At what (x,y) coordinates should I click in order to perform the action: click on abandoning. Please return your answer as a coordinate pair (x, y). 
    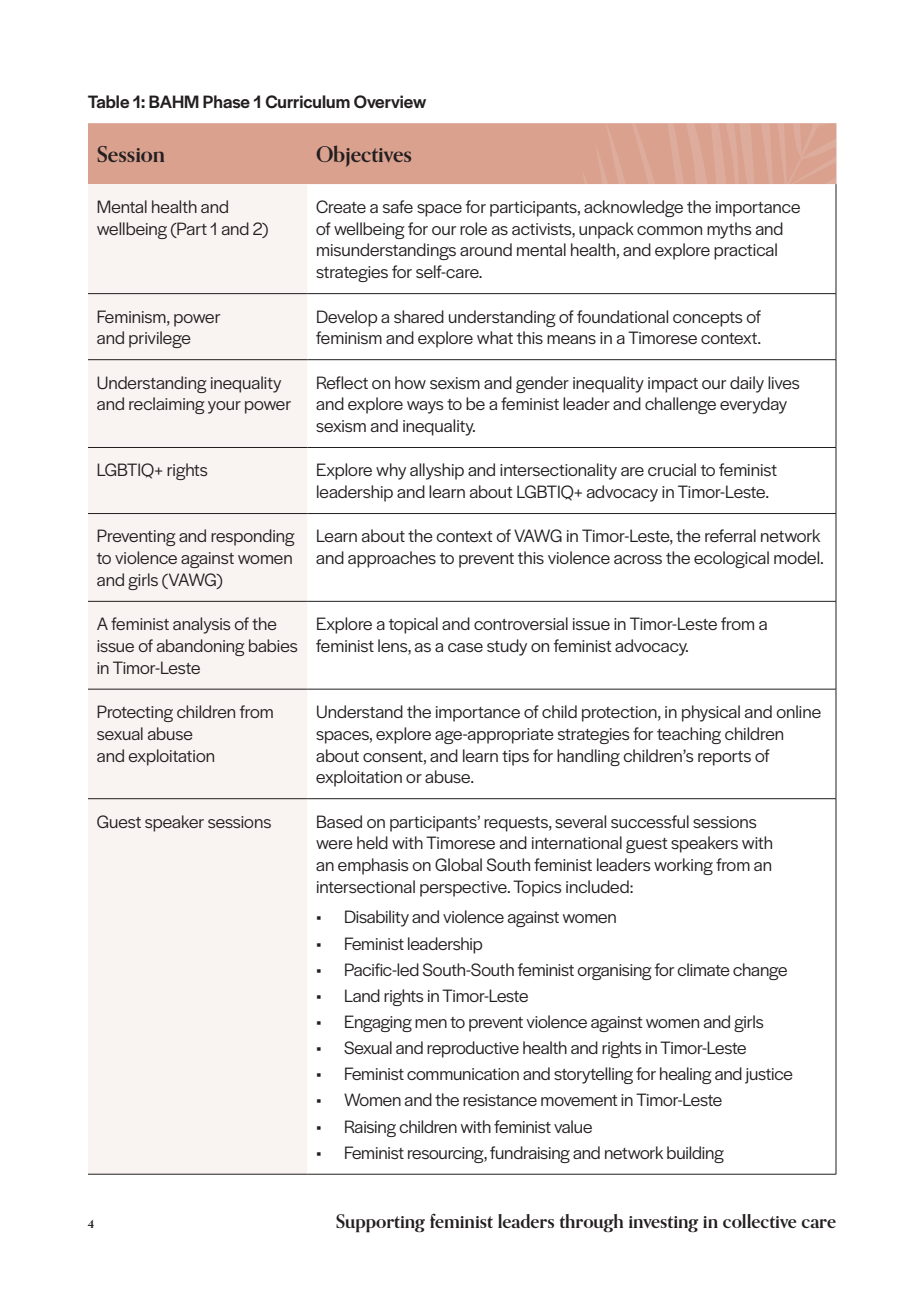
    Looking at the image, I should click on (201, 647).
